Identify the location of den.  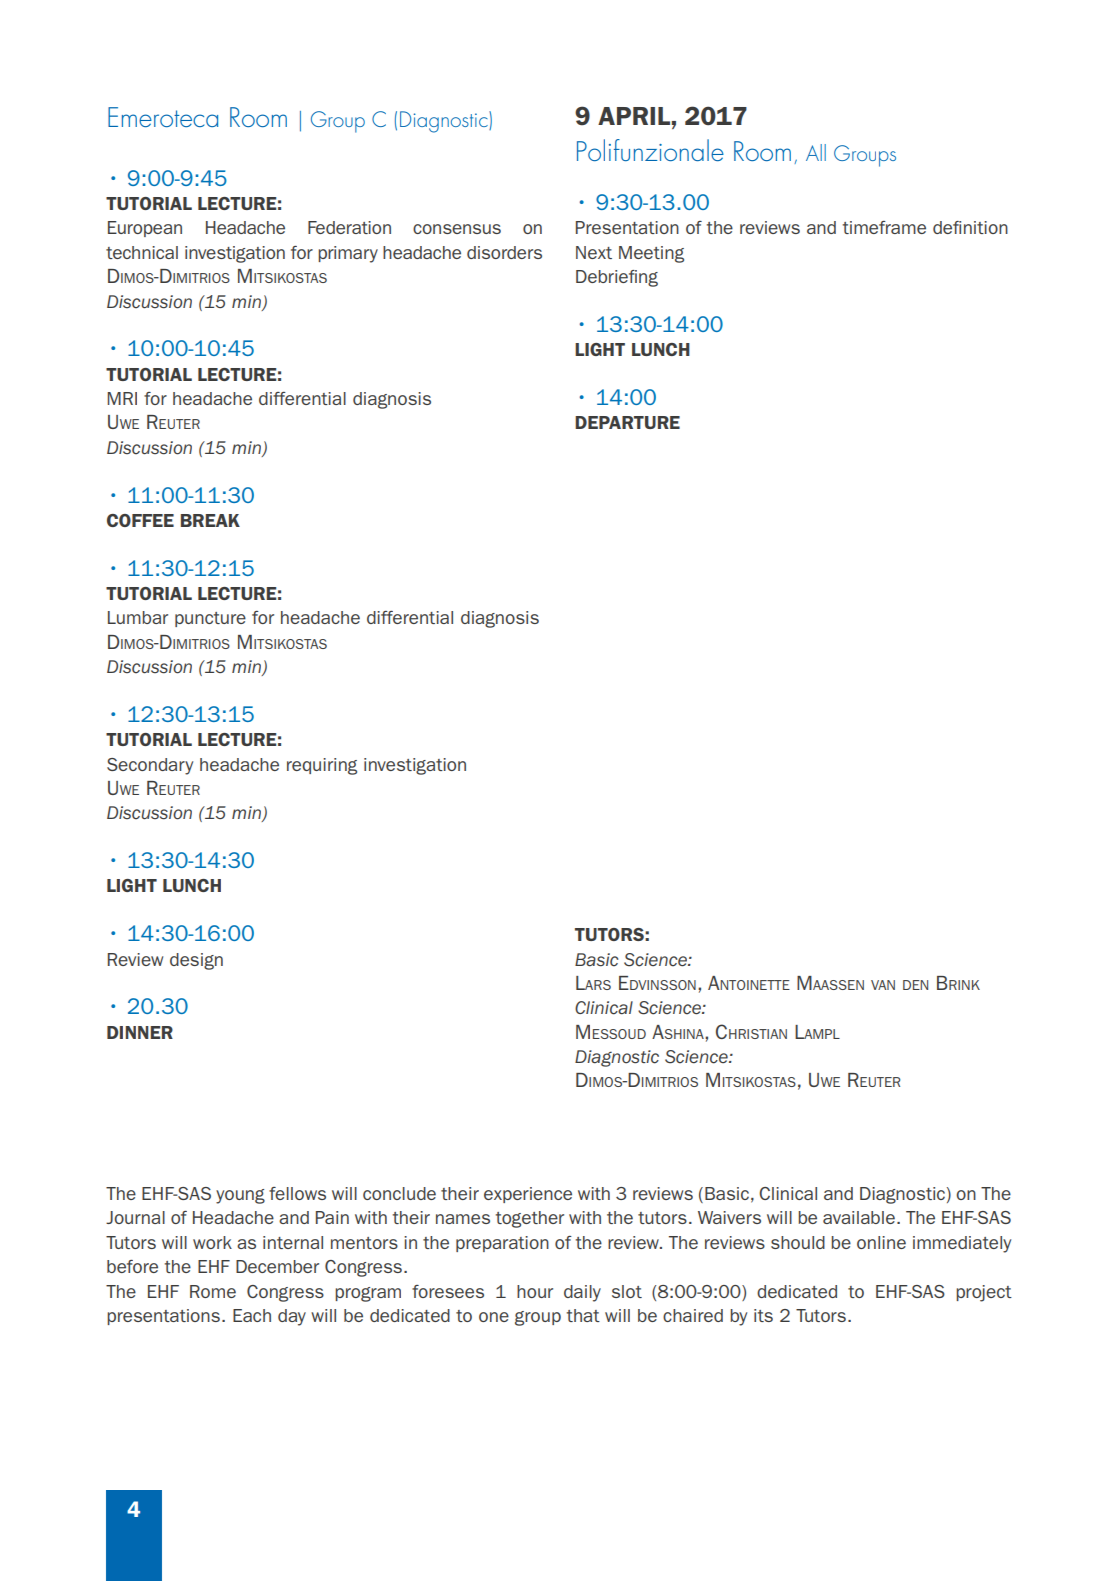
(915, 985).
